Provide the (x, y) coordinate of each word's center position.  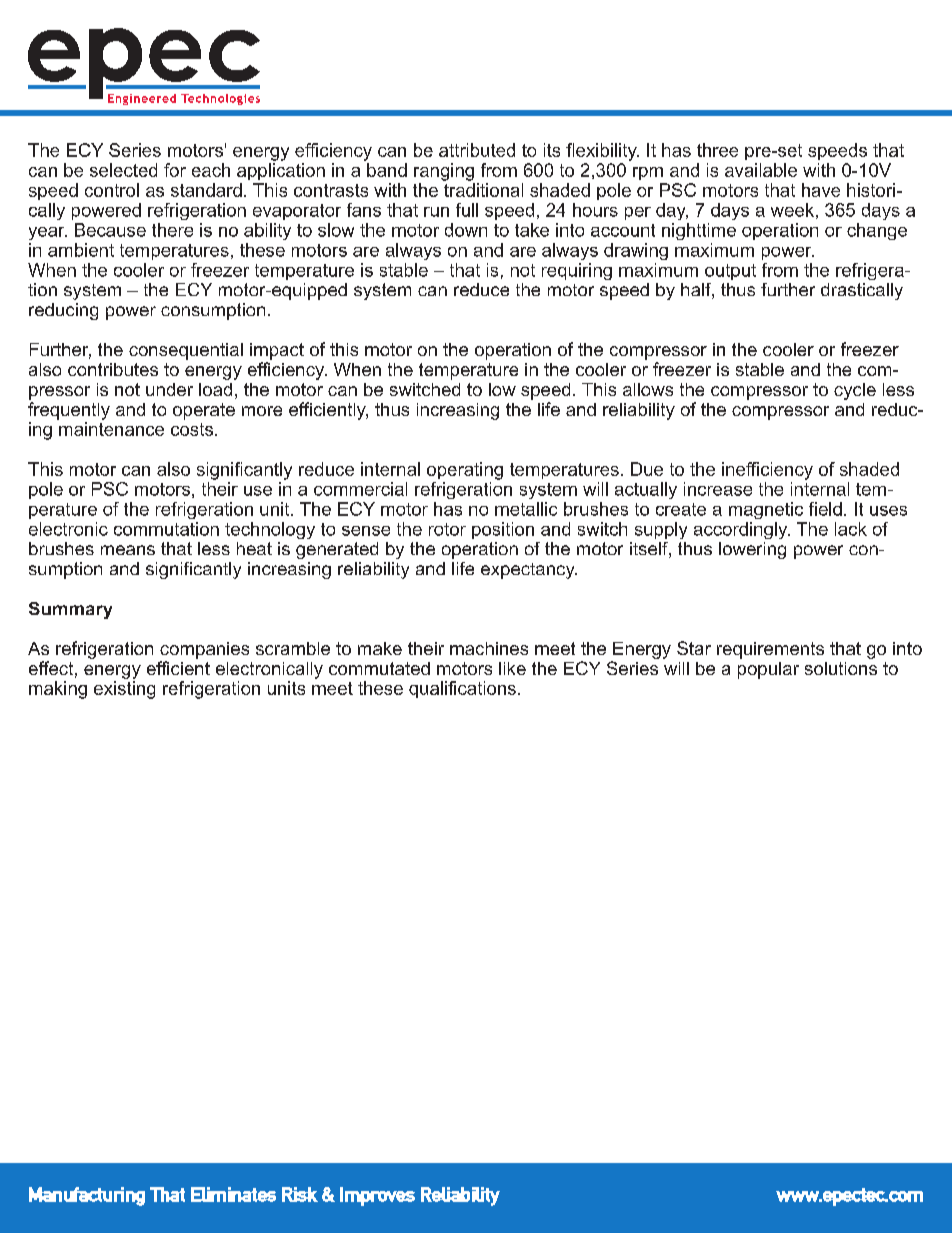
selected (123, 170)
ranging (444, 172)
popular (768, 670)
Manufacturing (87, 1196)
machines (489, 648)
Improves (377, 1196)
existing (124, 690)
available (761, 170)
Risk (300, 1194)
